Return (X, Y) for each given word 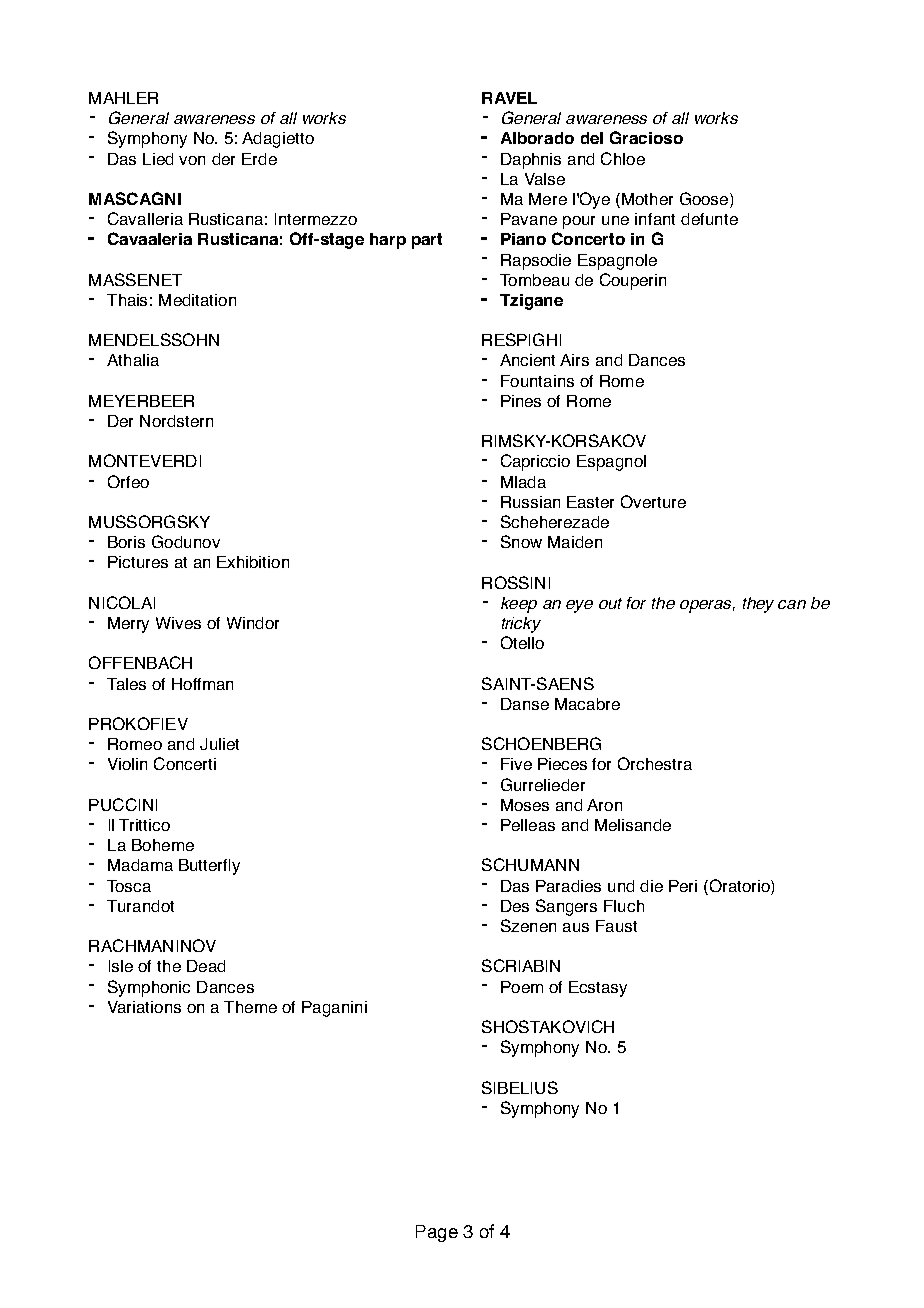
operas (707, 606)
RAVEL (509, 98)
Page (437, 1233)
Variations (144, 1007)
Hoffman (202, 684)
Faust (616, 926)
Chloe (623, 158)
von (192, 160)
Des (515, 906)
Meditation (197, 300)
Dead (206, 966)
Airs (574, 360)
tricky (521, 625)
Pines (521, 401)
